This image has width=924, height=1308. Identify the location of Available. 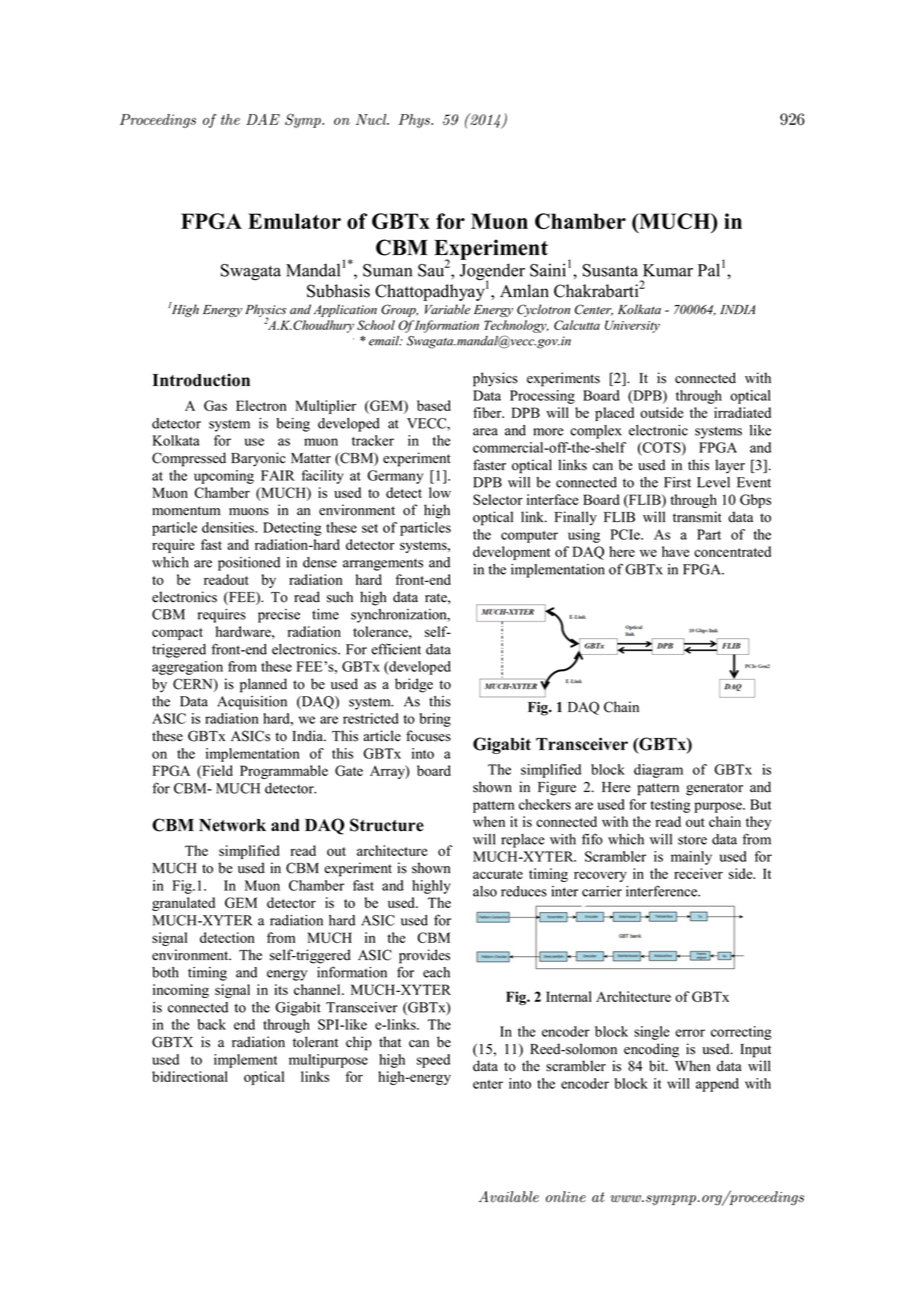
(509, 1197).
